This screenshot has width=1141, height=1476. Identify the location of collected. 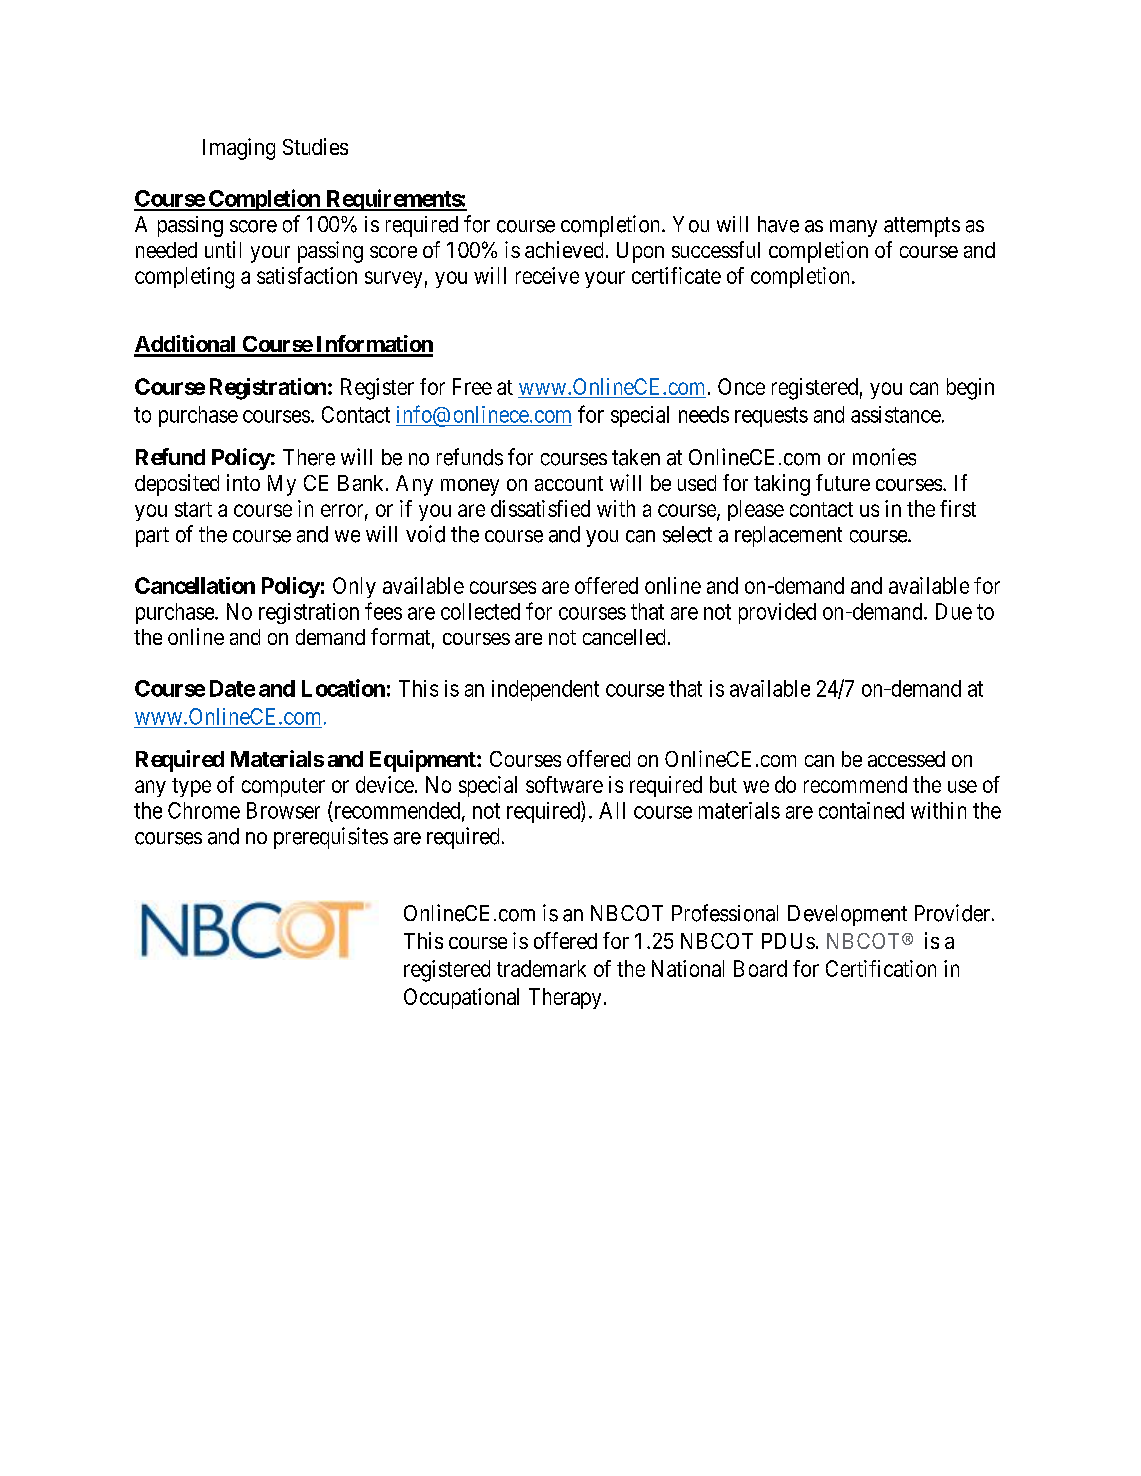
(480, 611).
